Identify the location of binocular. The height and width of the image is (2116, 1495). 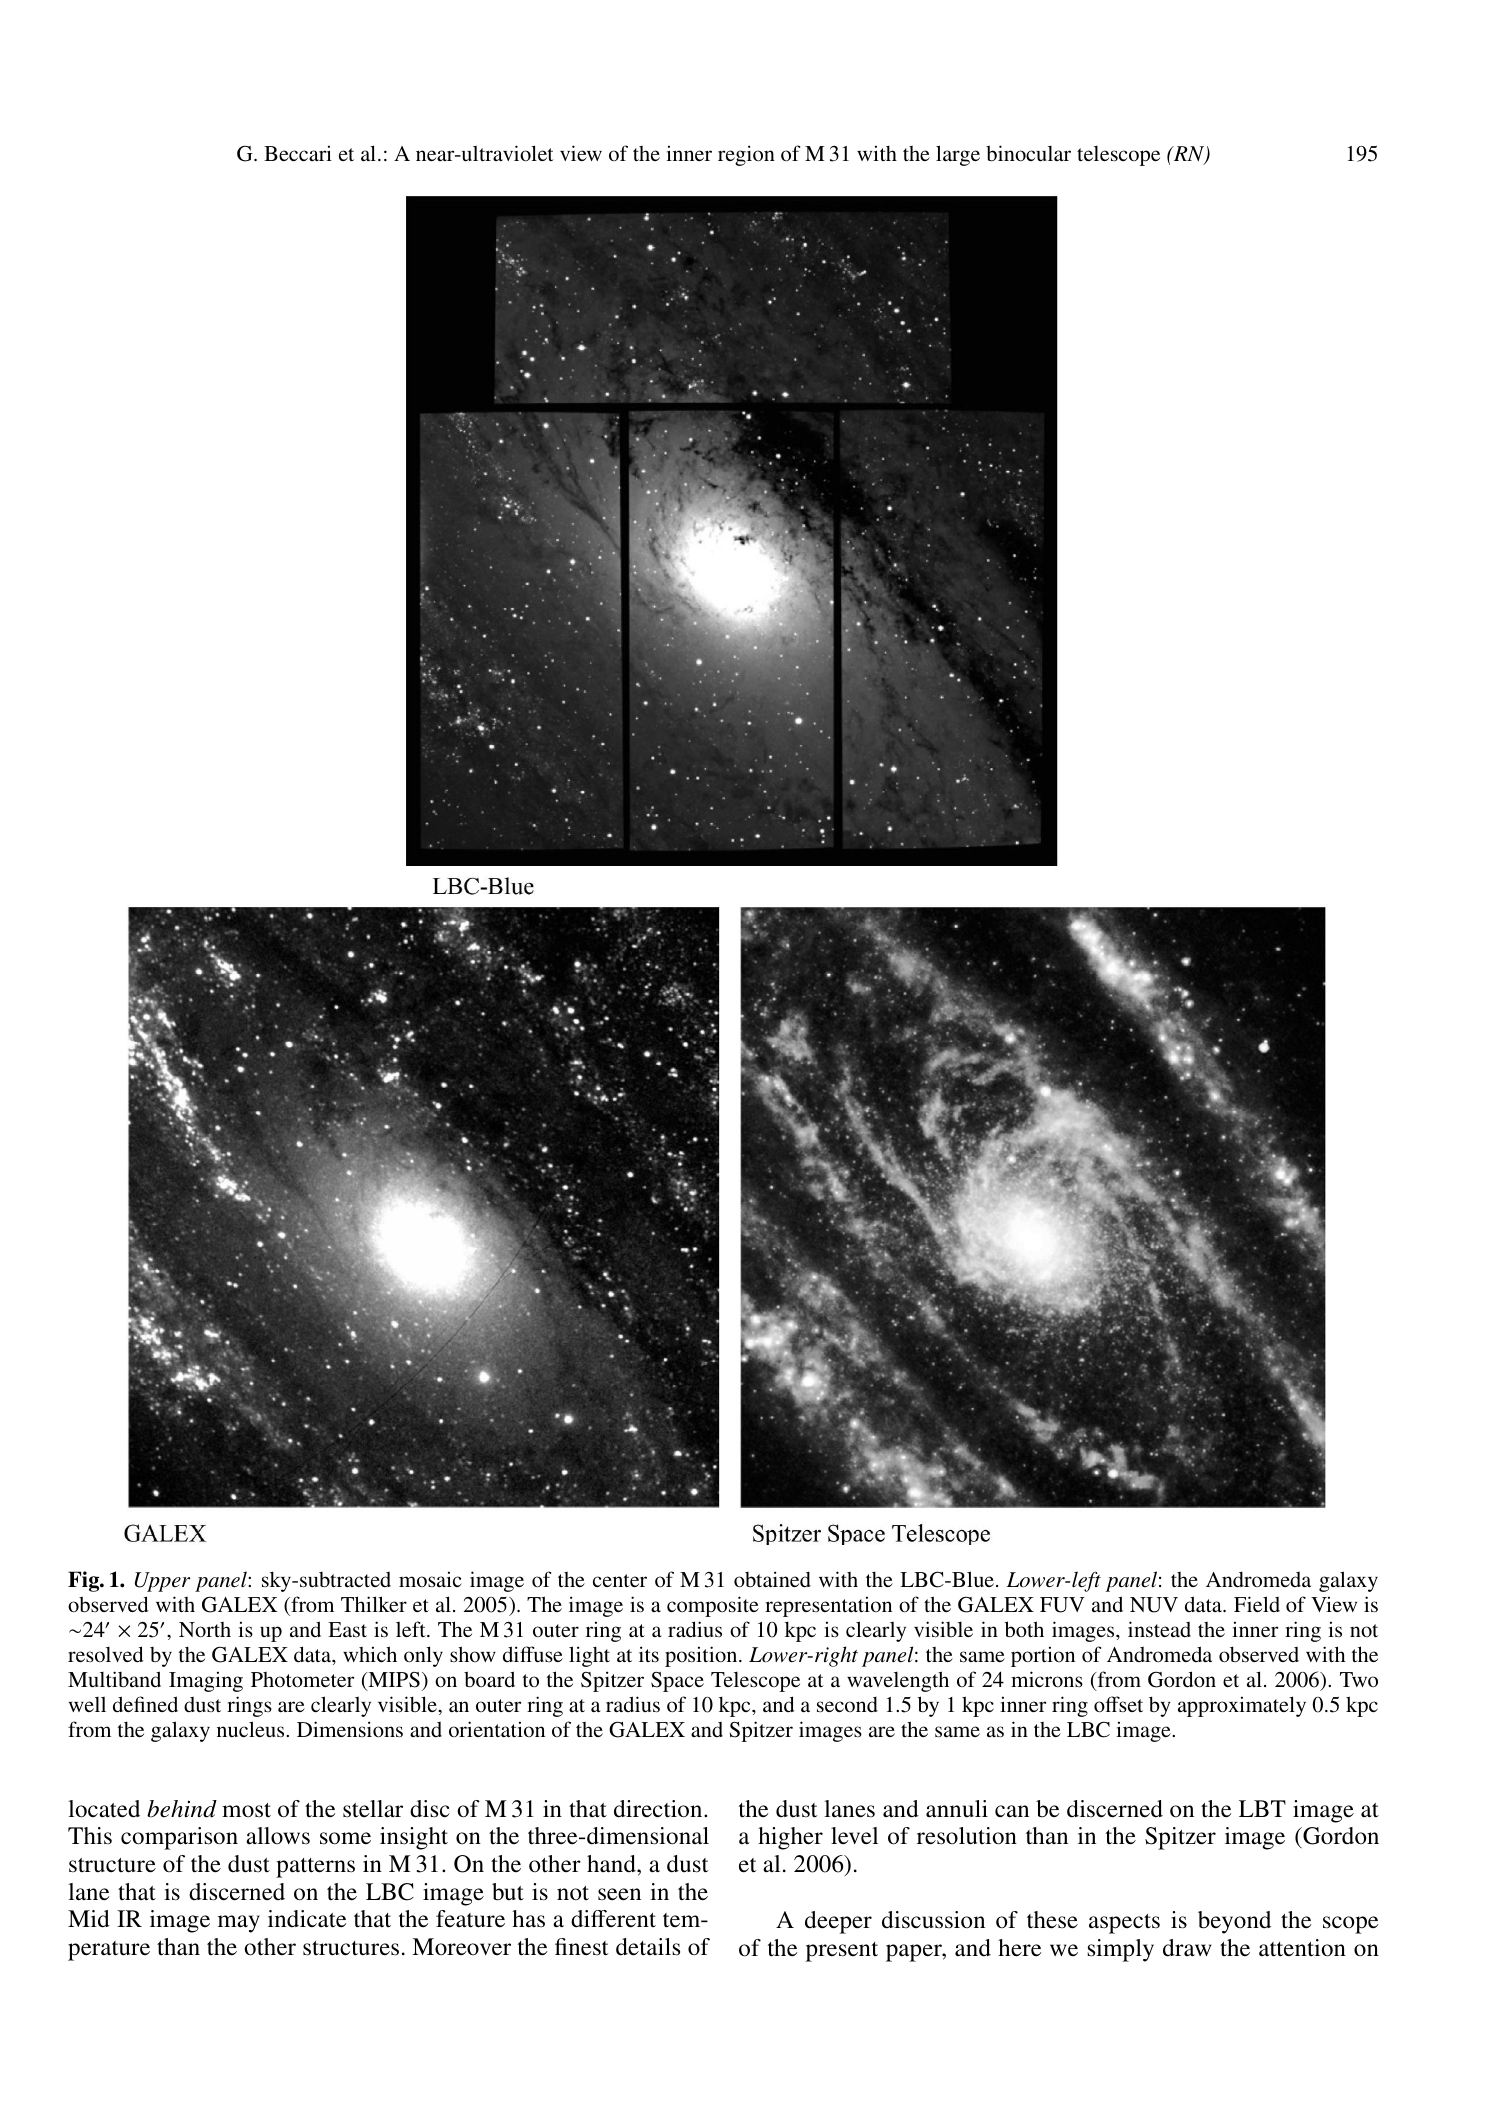
(1028, 153).
